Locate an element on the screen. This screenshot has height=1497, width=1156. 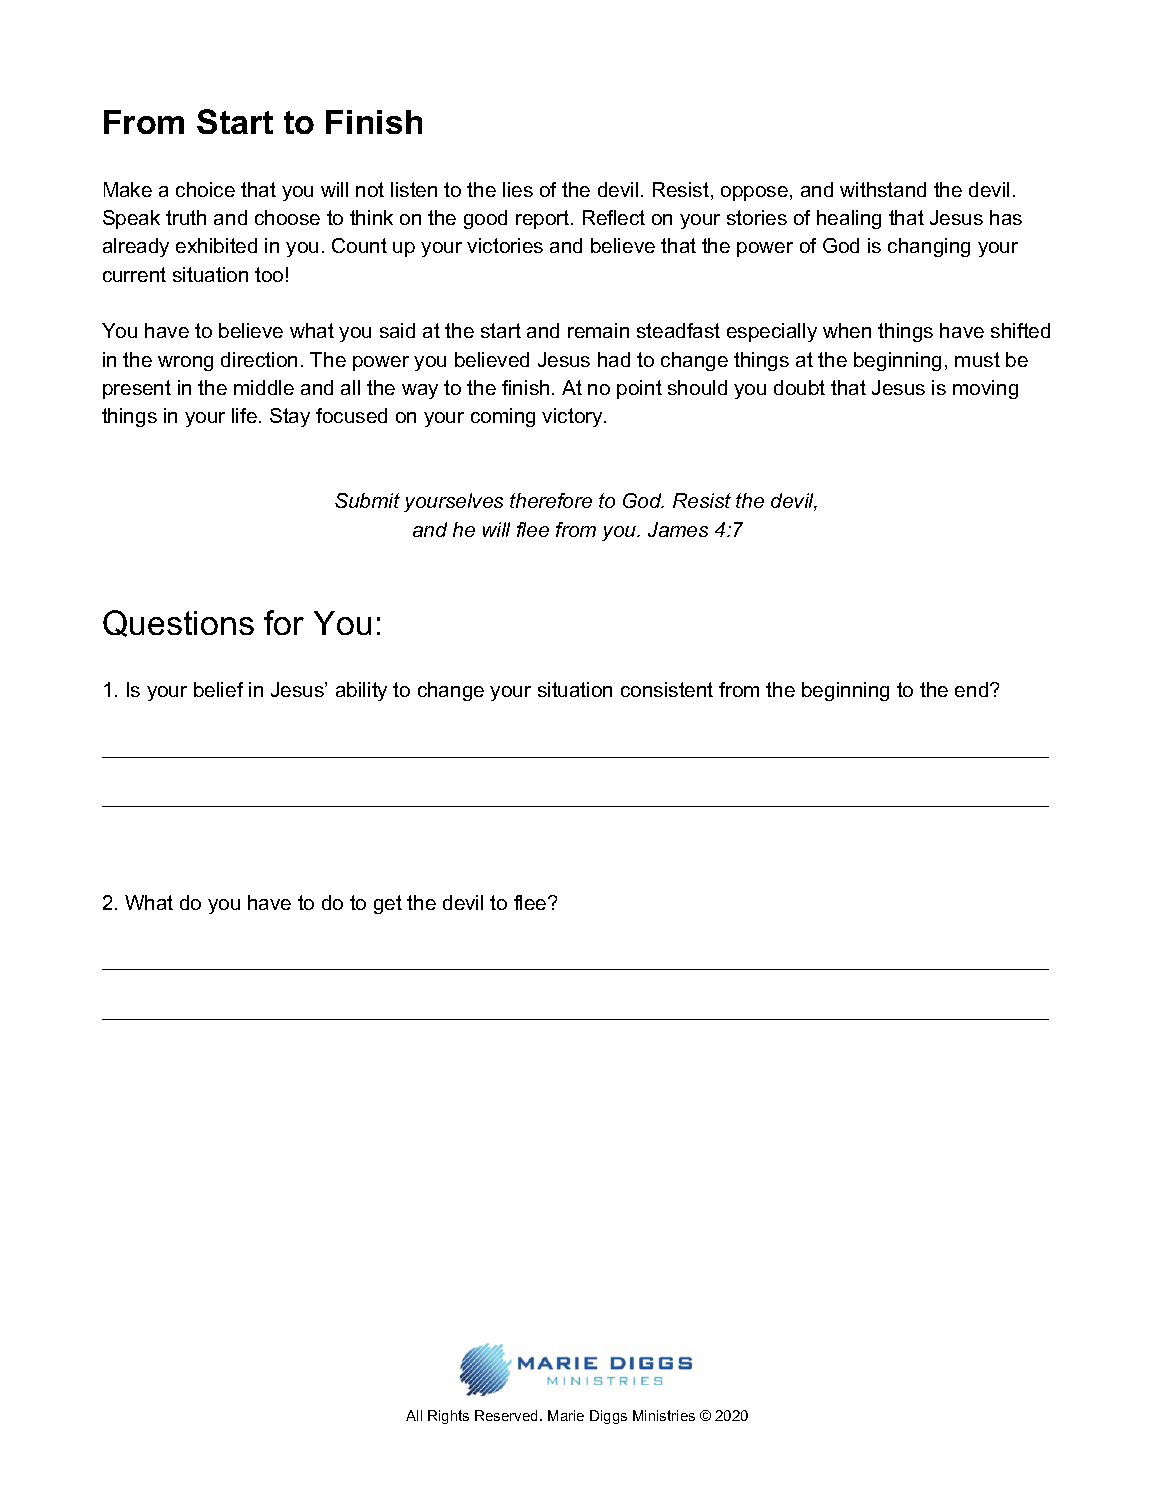
consistent is located at coordinates (667, 689).
